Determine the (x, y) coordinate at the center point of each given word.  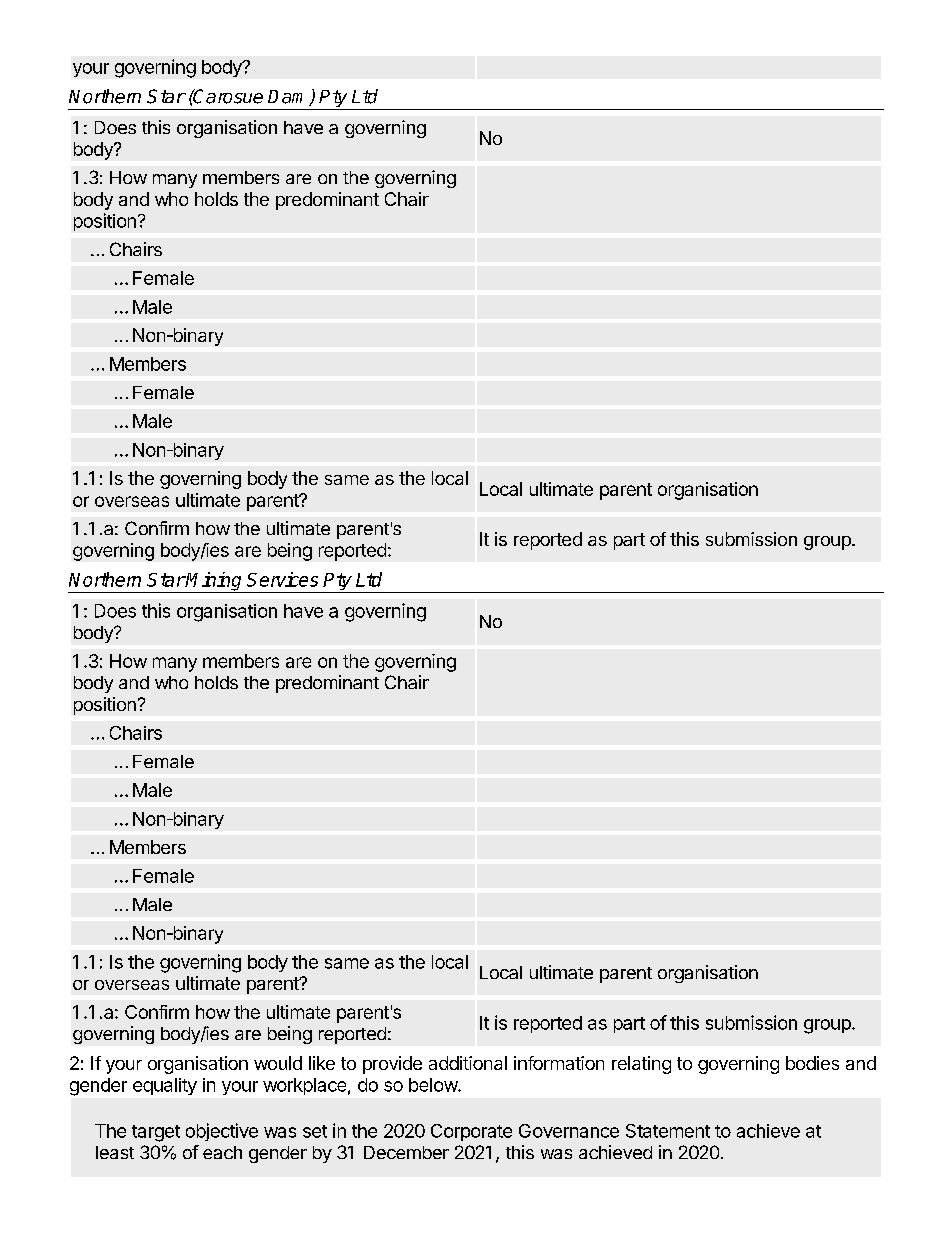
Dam (289, 98)
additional (468, 1063)
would (278, 1063)
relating (641, 1065)
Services (282, 579)
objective (222, 1132)
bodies (812, 1063)
